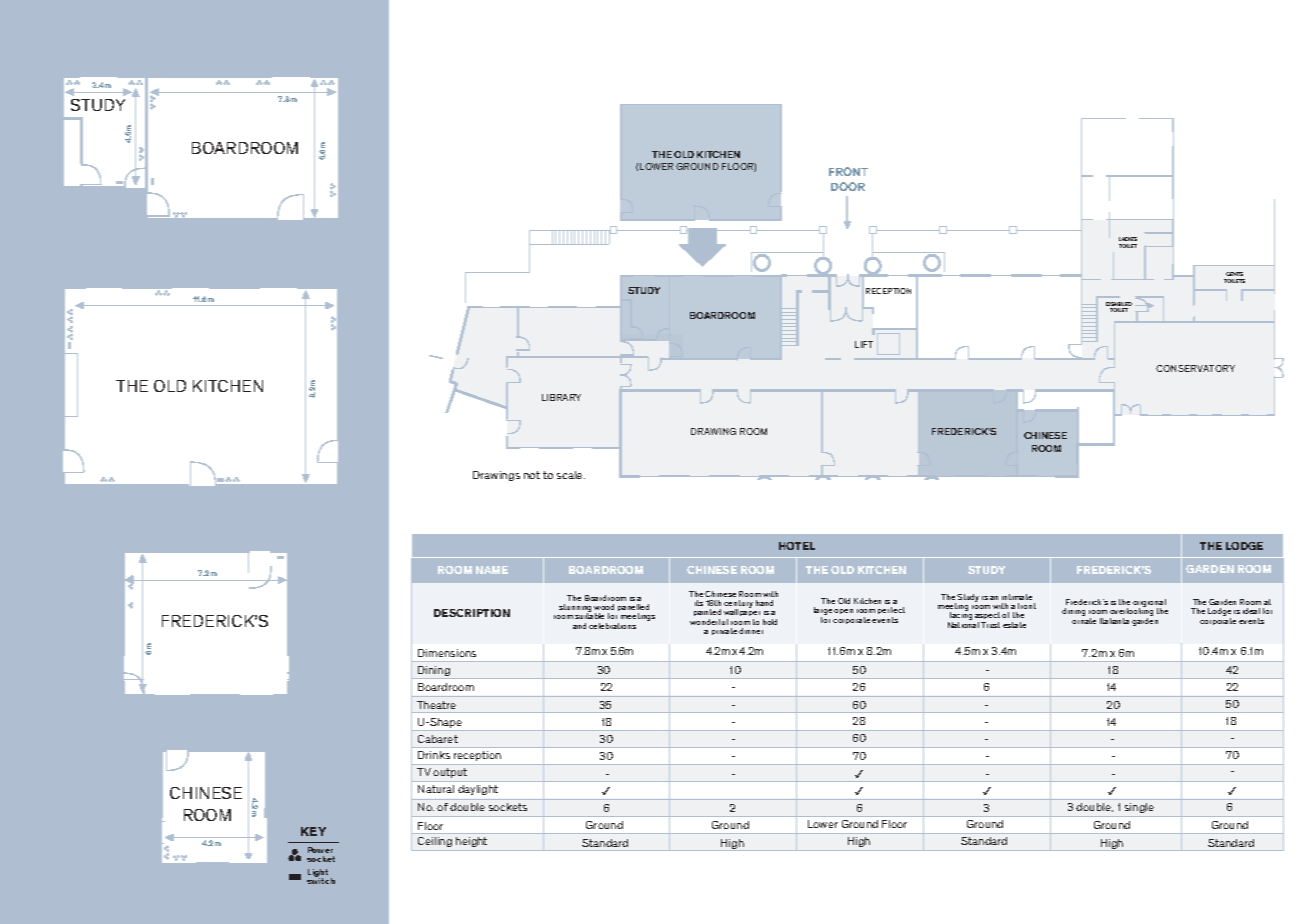 The width and height of the page is (1308, 924). I want to click on ornate, so click(1084, 621).
